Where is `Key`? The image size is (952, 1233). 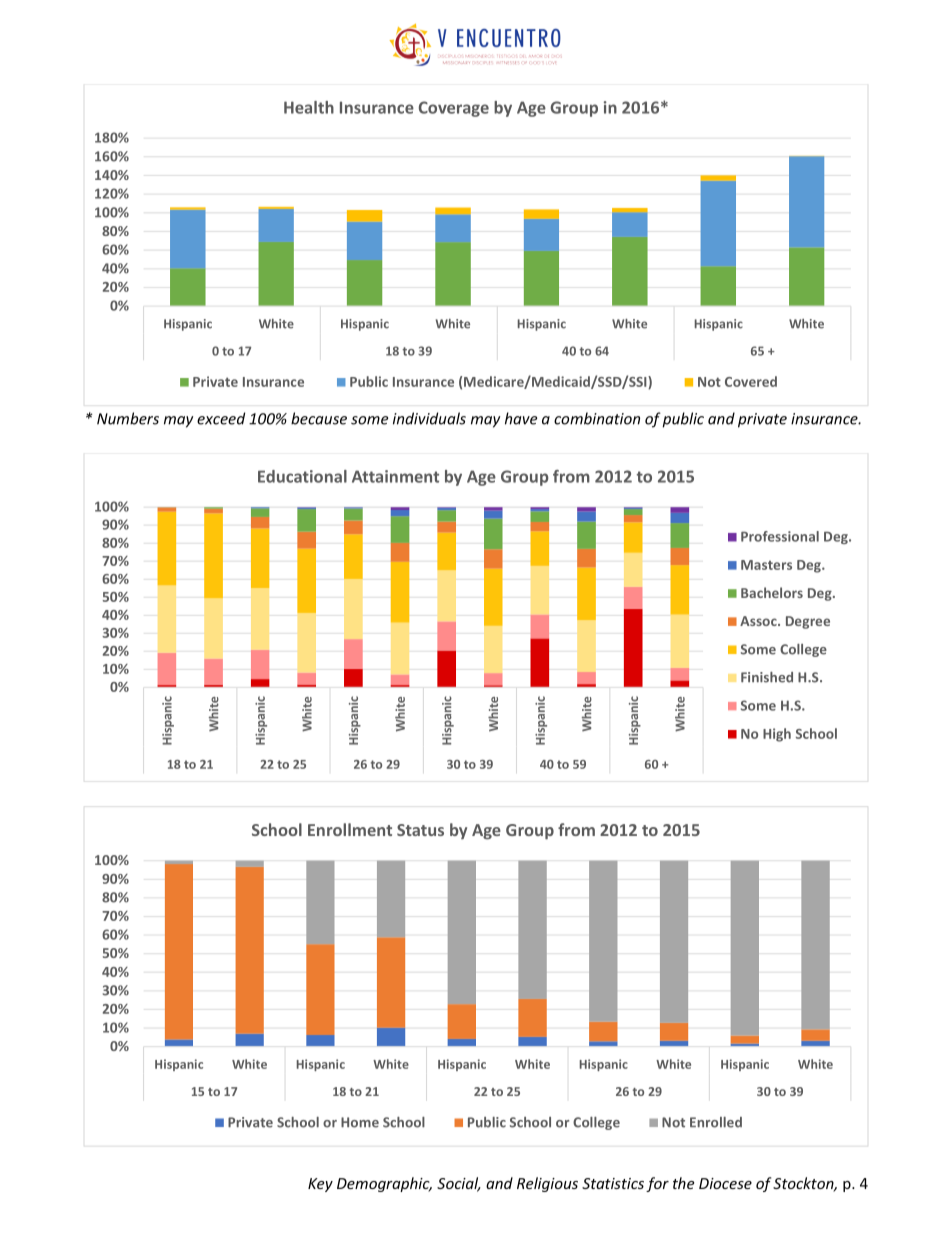
Key is located at coordinates (320, 1185).
